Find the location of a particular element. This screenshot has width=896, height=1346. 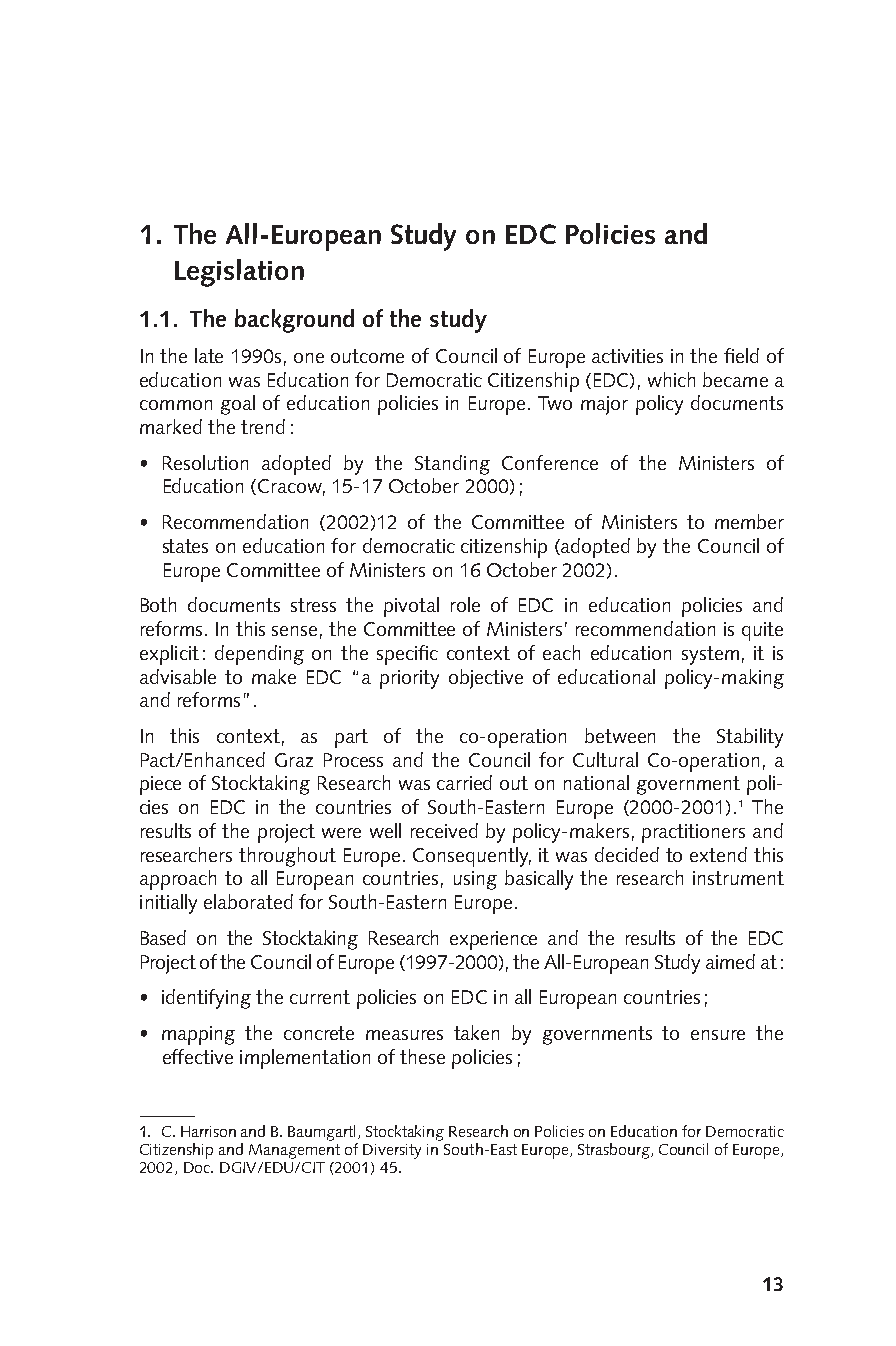

field is located at coordinates (741, 355).
